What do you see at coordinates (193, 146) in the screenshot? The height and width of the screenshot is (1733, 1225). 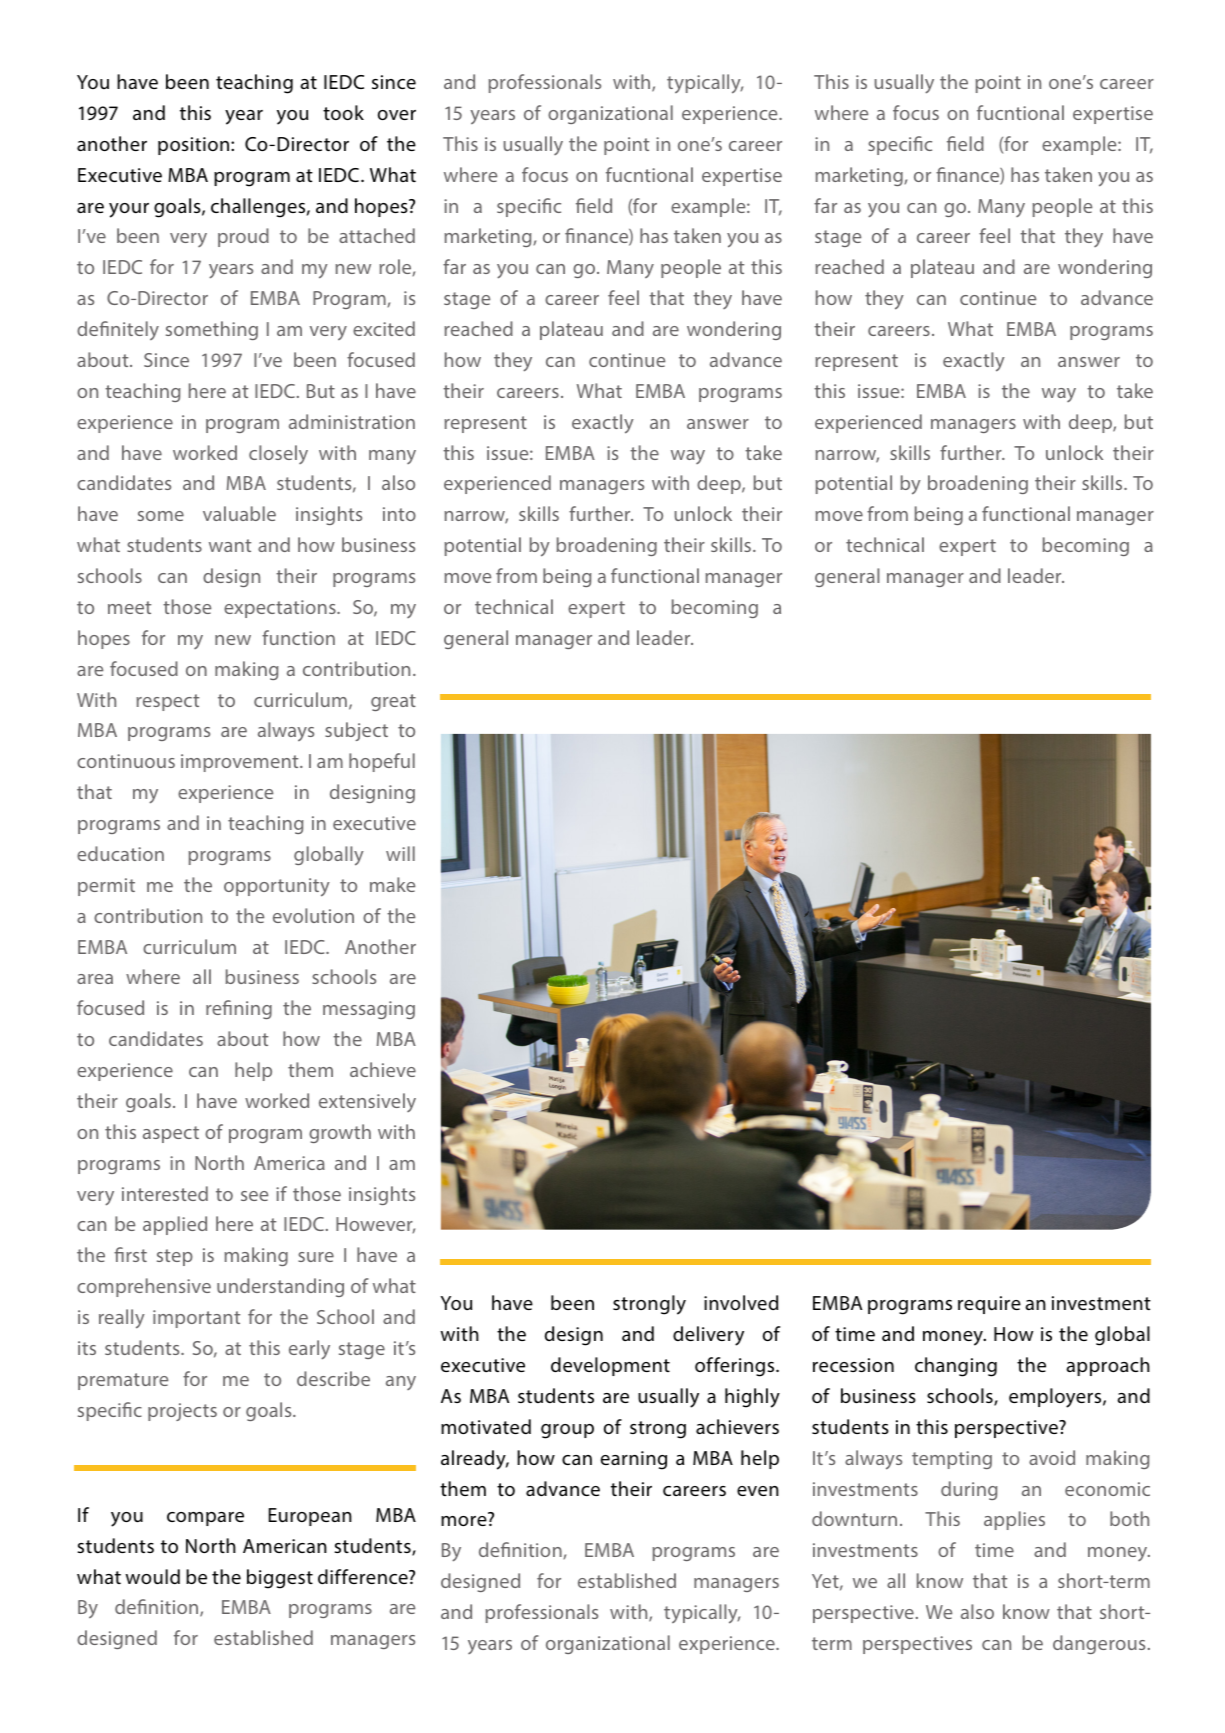 I see `position` at bounding box center [193, 146].
